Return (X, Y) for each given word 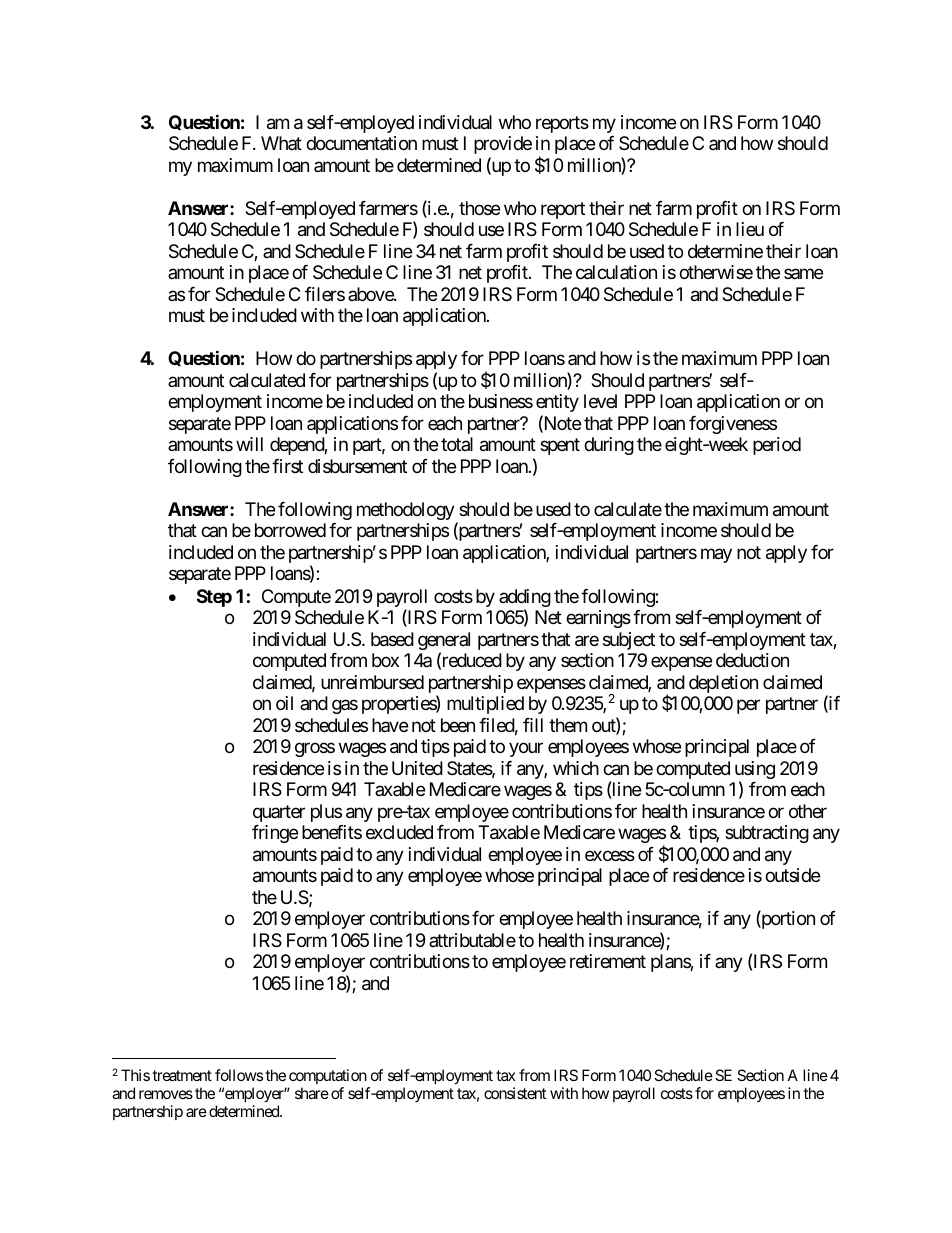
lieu (750, 229)
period (777, 446)
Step (214, 598)
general (444, 642)
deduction (752, 660)
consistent (515, 1093)
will (249, 444)
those (479, 208)
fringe (275, 834)
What (281, 143)
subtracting (767, 834)
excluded (399, 832)
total (457, 444)
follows (239, 1075)
